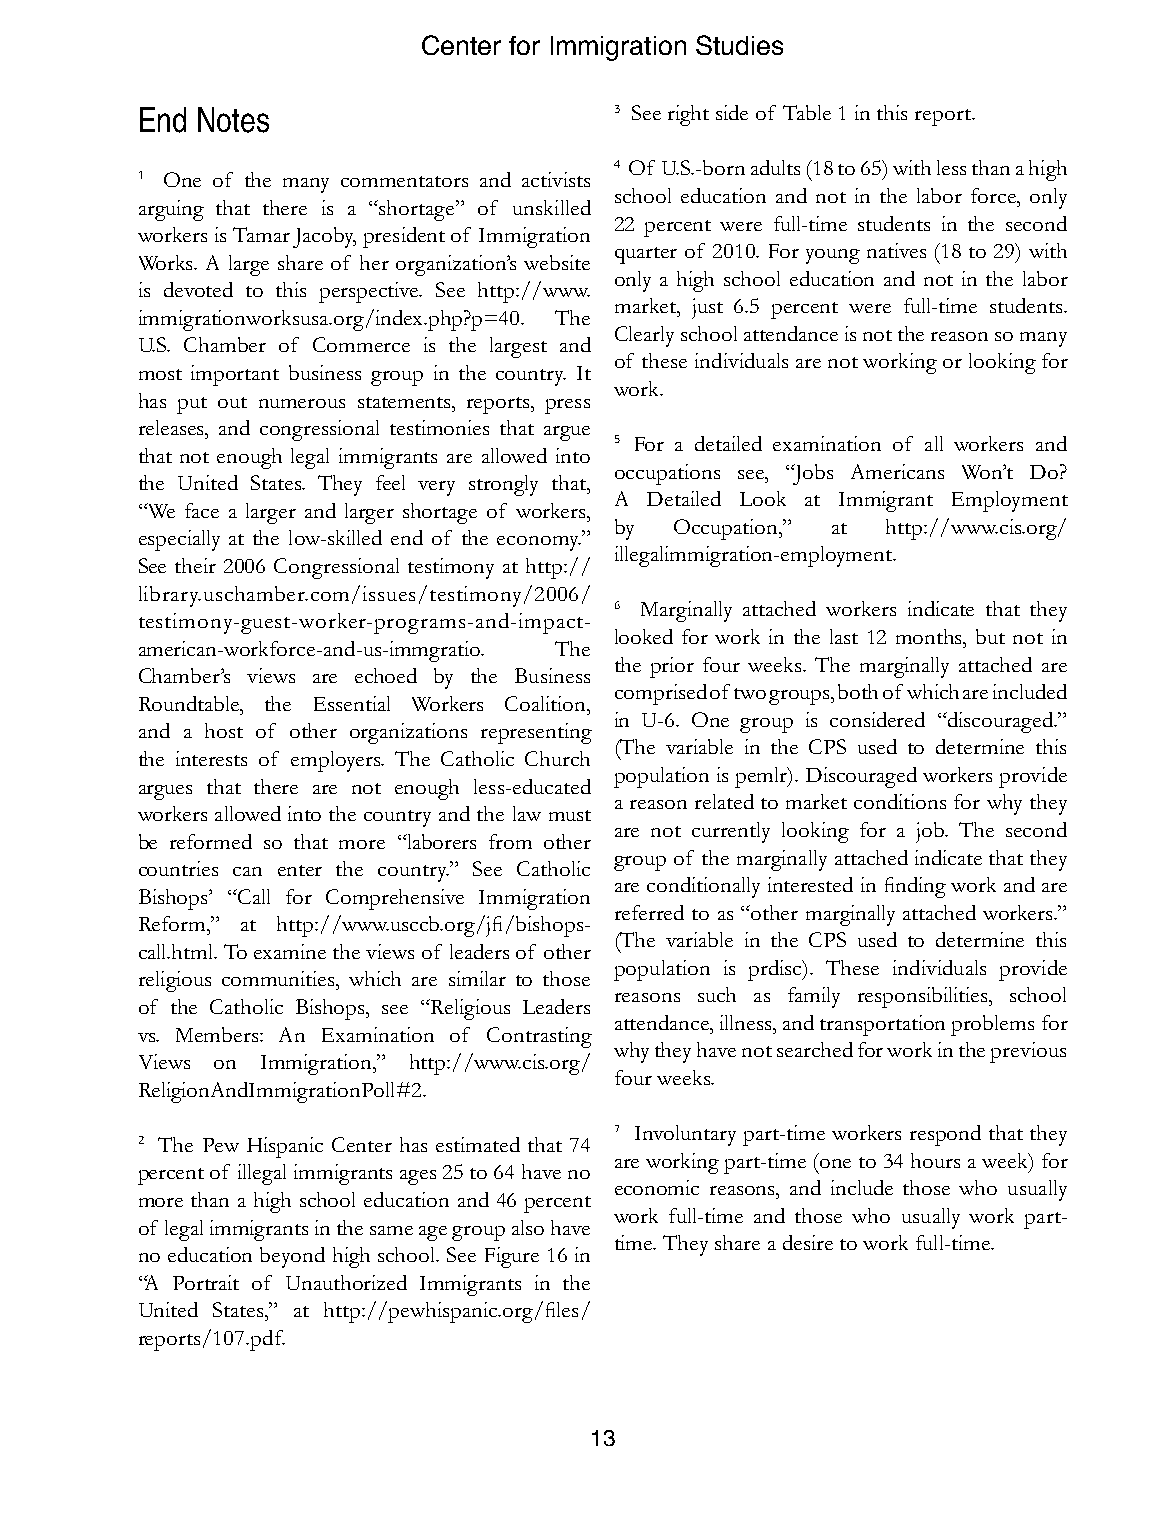  Describe the element at coordinates (292, 1257) in the image. I see `beyond` at that location.
